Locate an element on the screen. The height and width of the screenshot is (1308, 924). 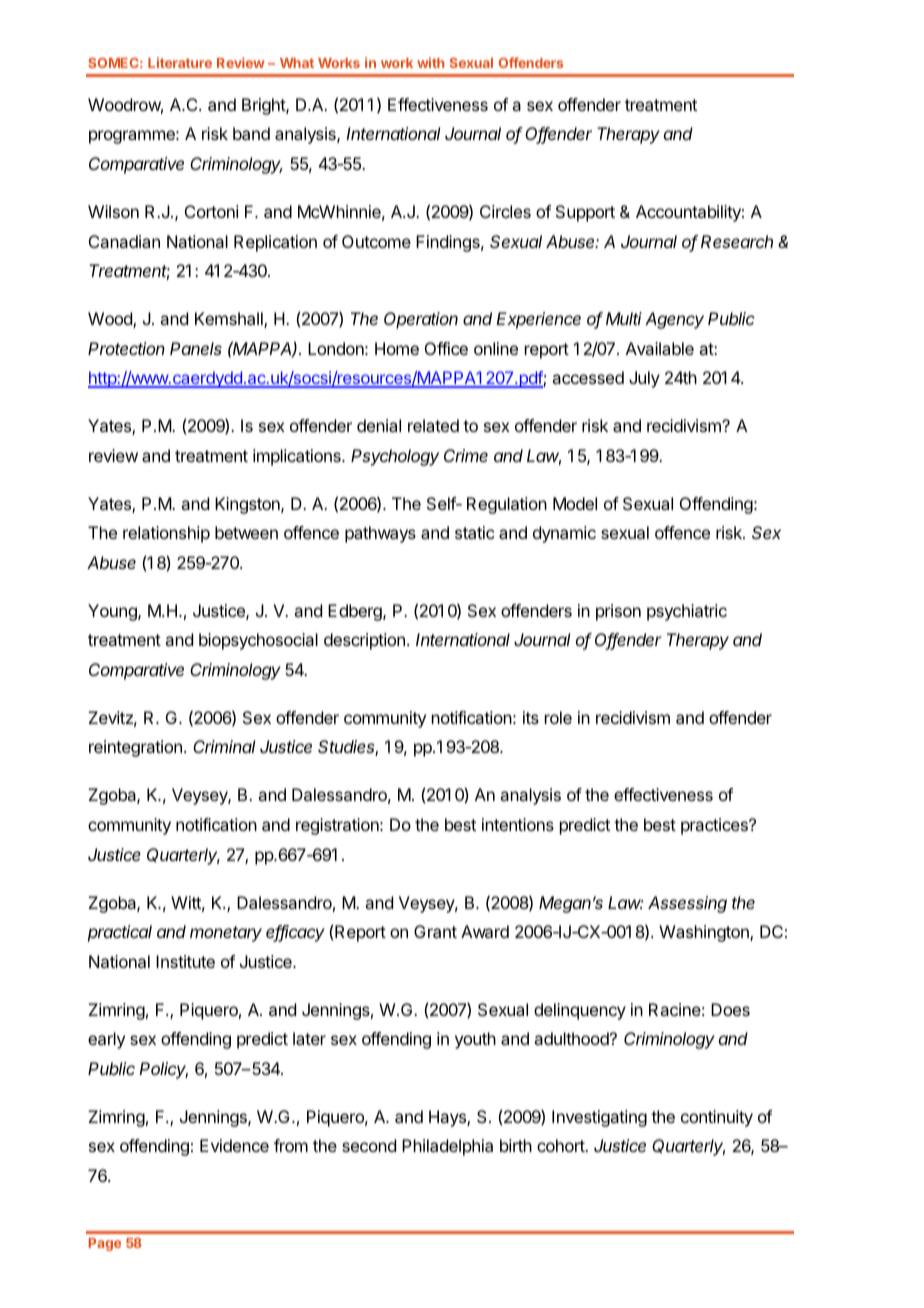
Literature is located at coordinates (180, 62).
